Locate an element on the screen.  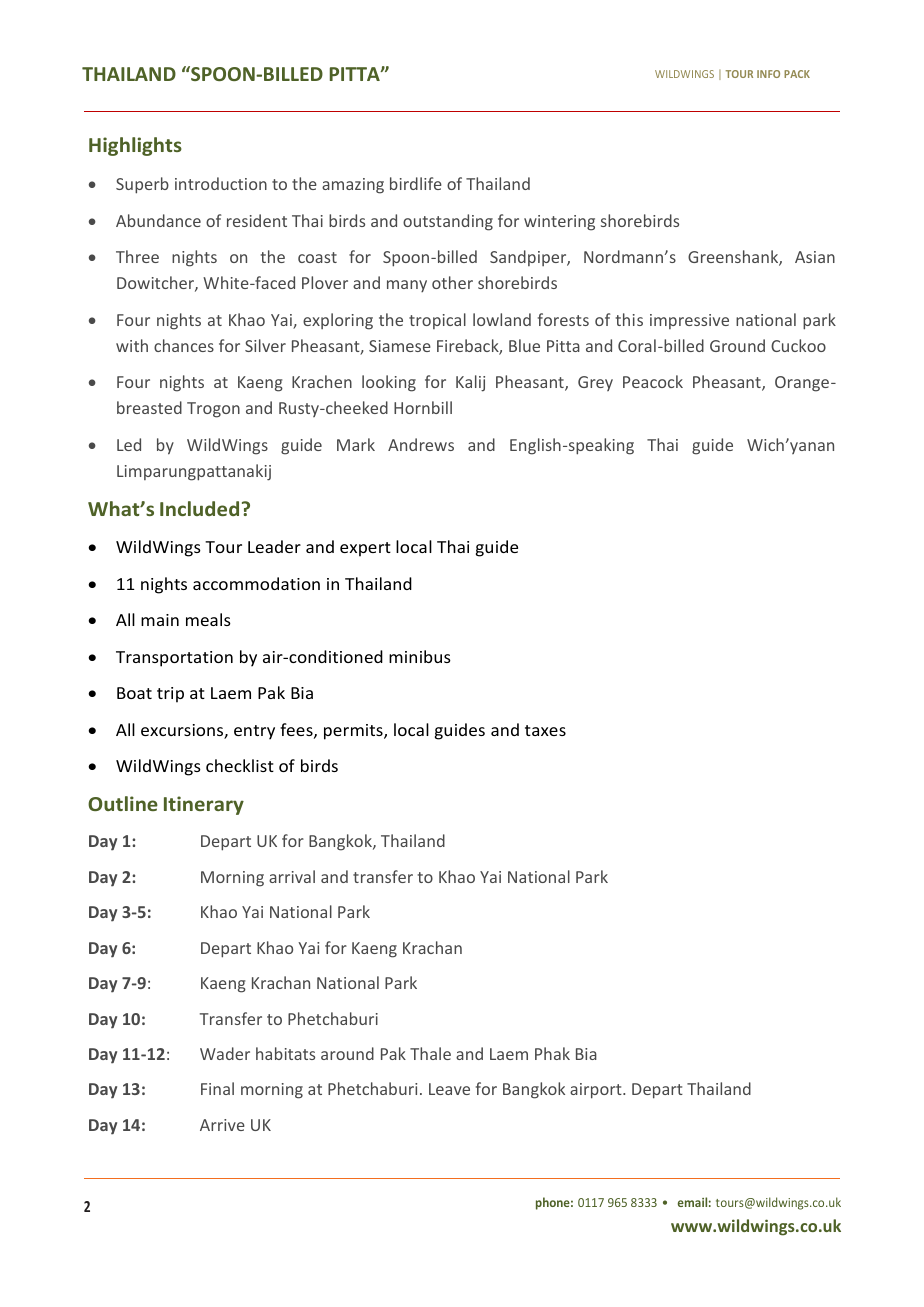
tropical is located at coordinates (437, 321).
